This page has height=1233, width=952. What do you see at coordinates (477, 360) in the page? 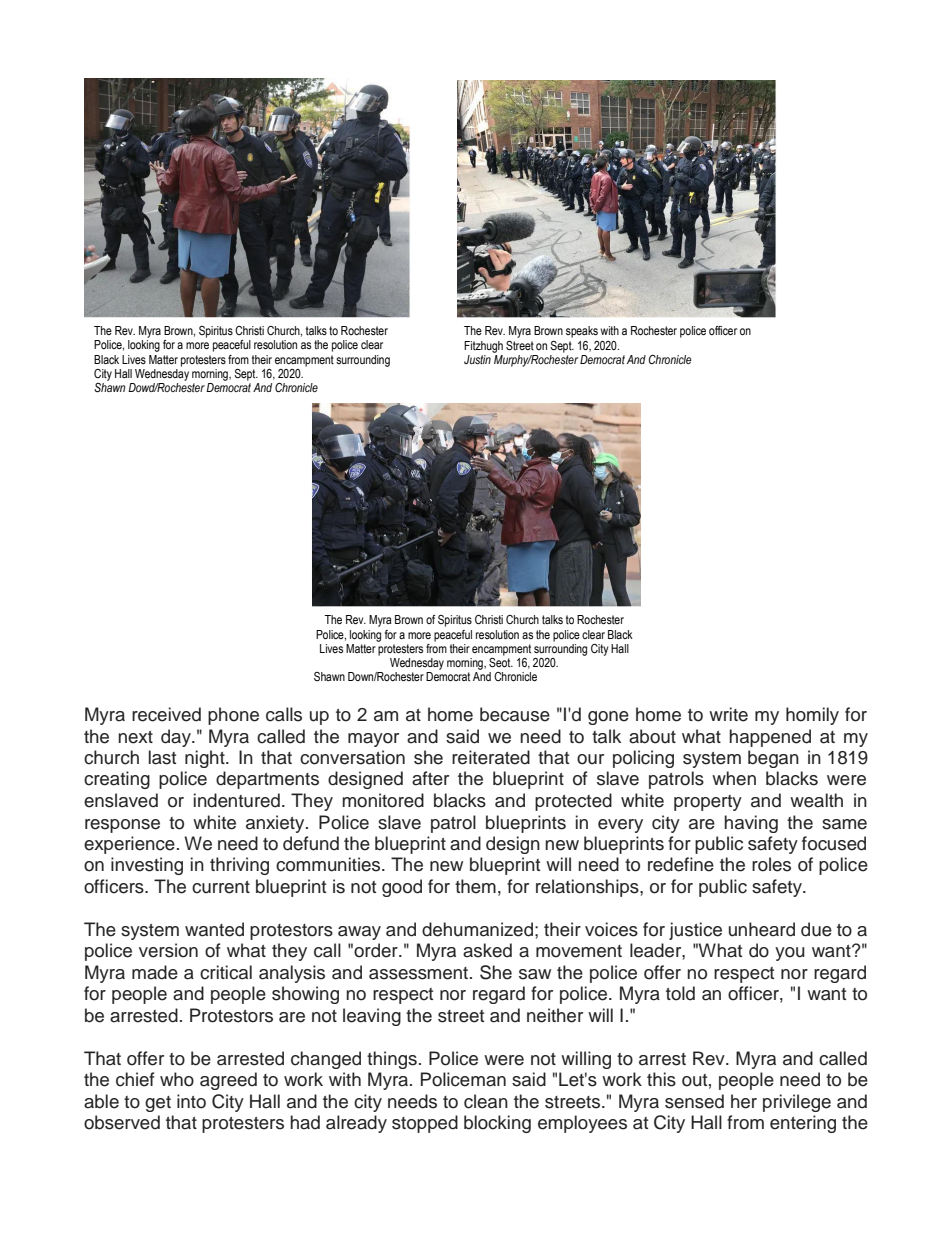
I see `Justin` at bounding box center [477, 360].
